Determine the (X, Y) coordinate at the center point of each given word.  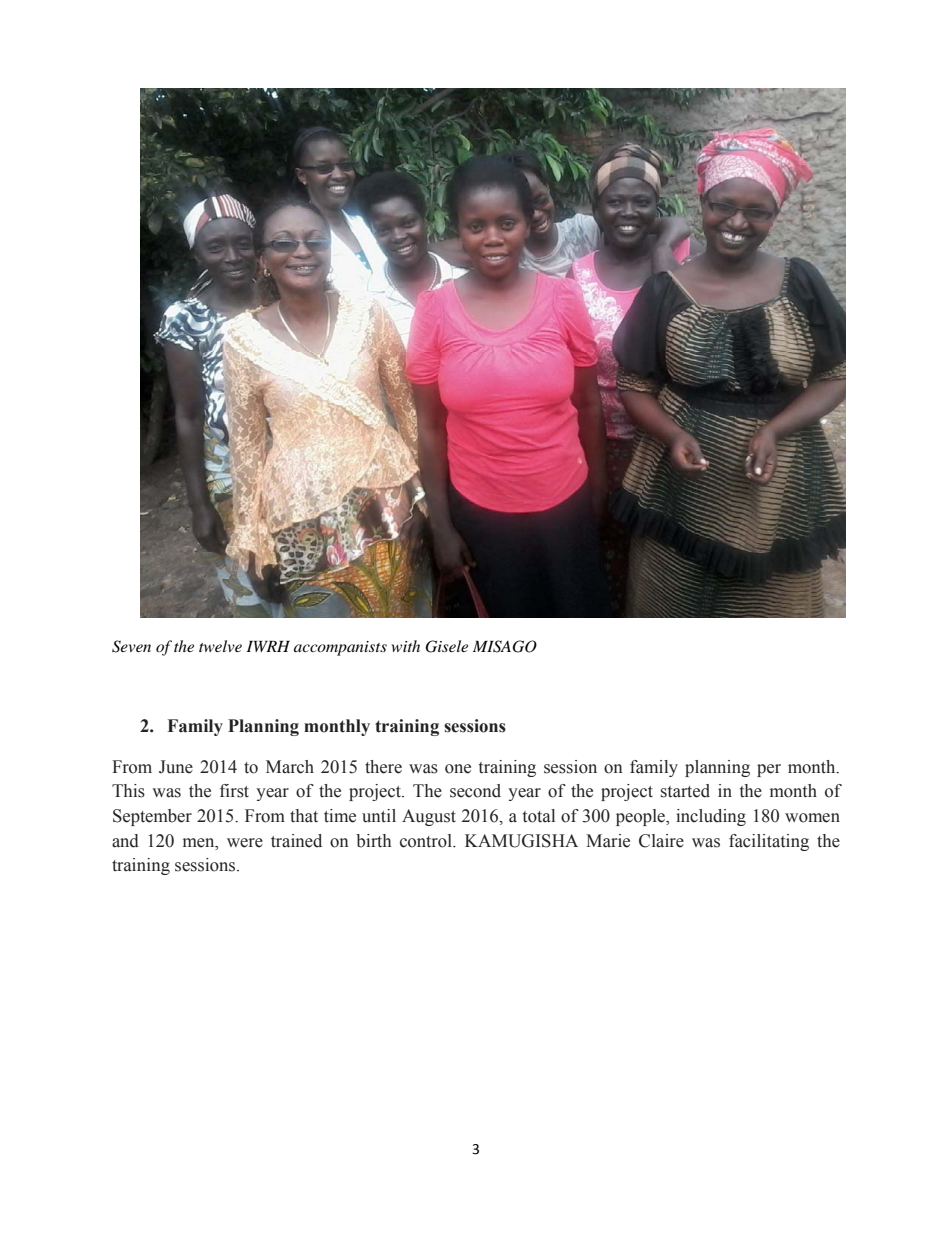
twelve (220, 646)
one (458, 769)
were (245, 843)
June (176, 767)
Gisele (446, 646)
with (406, 646)
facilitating (769, 842)
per (769, 770)
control (427, 841)
